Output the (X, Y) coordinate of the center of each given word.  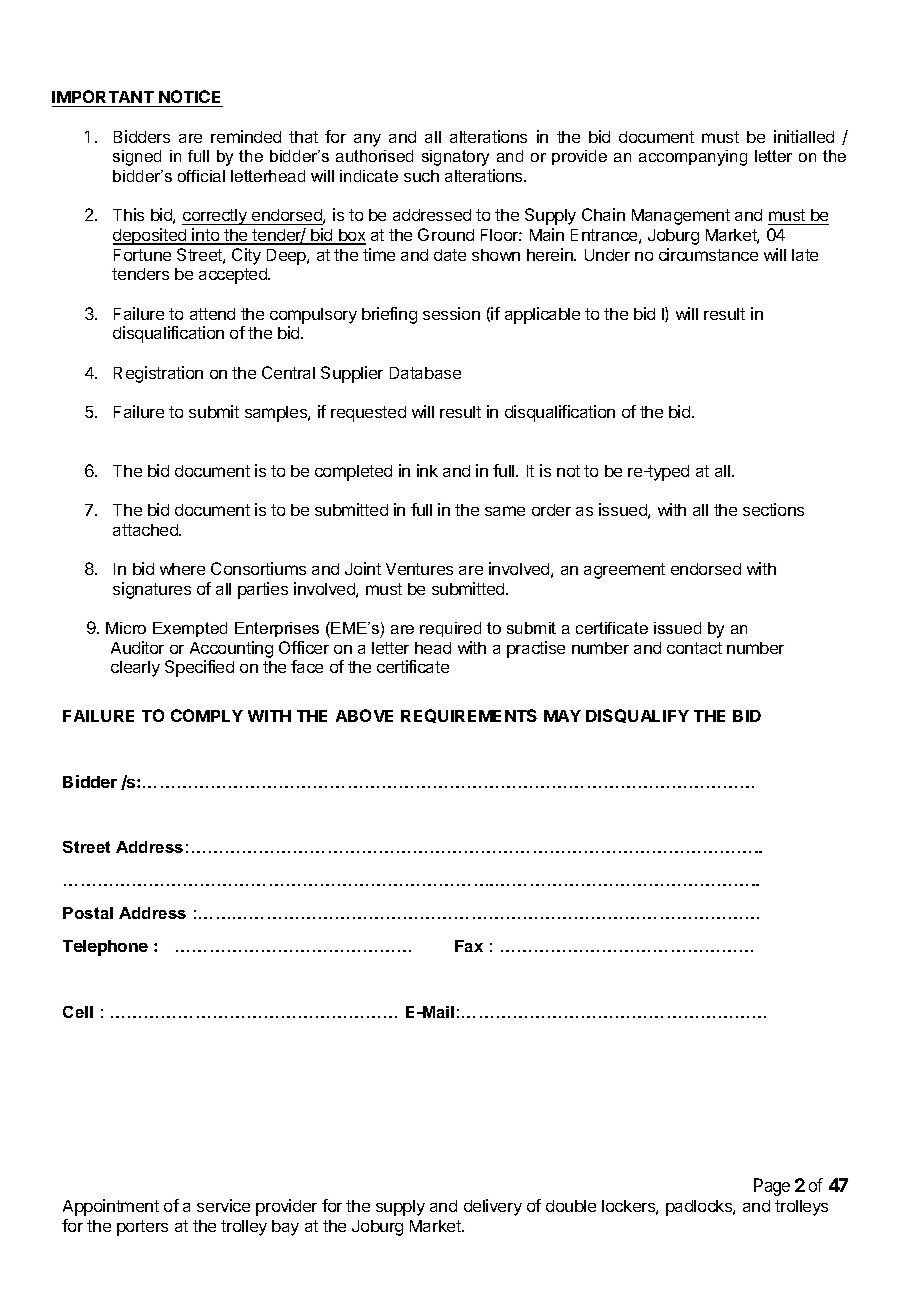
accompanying (693, 158)
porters (142, 1228)
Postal (88, 913)
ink (427, 470)
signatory (455, 158)
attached (146, 530)
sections (773, 509)
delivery (493, 1207)
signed (137, 158)
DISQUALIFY (637, 716)
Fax (469, 946)
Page (772, 1187)
